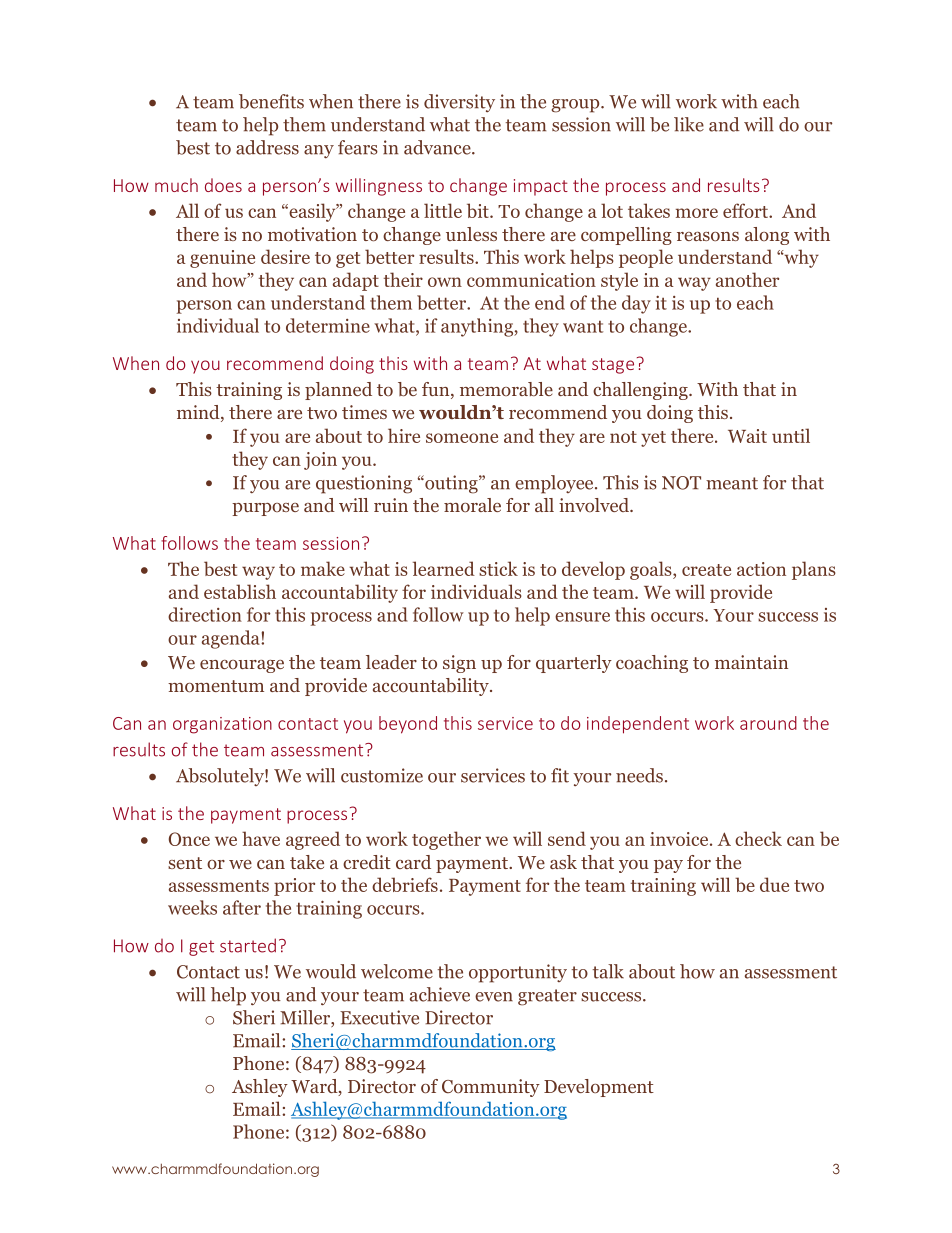 Image resolution: width=952 pixels, height=1233 pixels. What do you see at coordinates (768, 723) in the page?
I see `around` at bounding box center [768, 723].
